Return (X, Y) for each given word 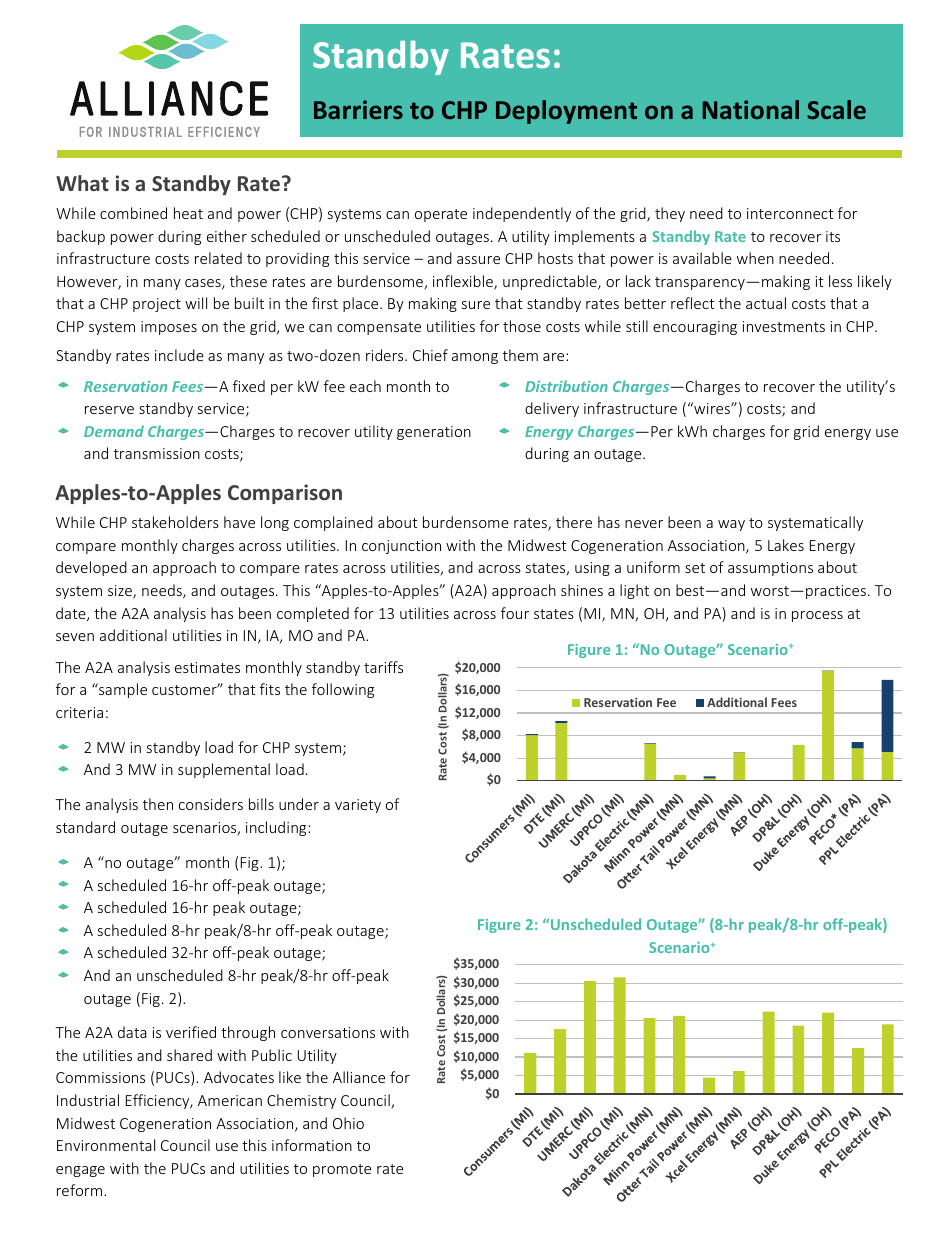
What (82, 183)
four (515, 613)
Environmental (106, 1145)
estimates (207, 667)
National (750, 109)
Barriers (358, 109)
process (817, 616)
